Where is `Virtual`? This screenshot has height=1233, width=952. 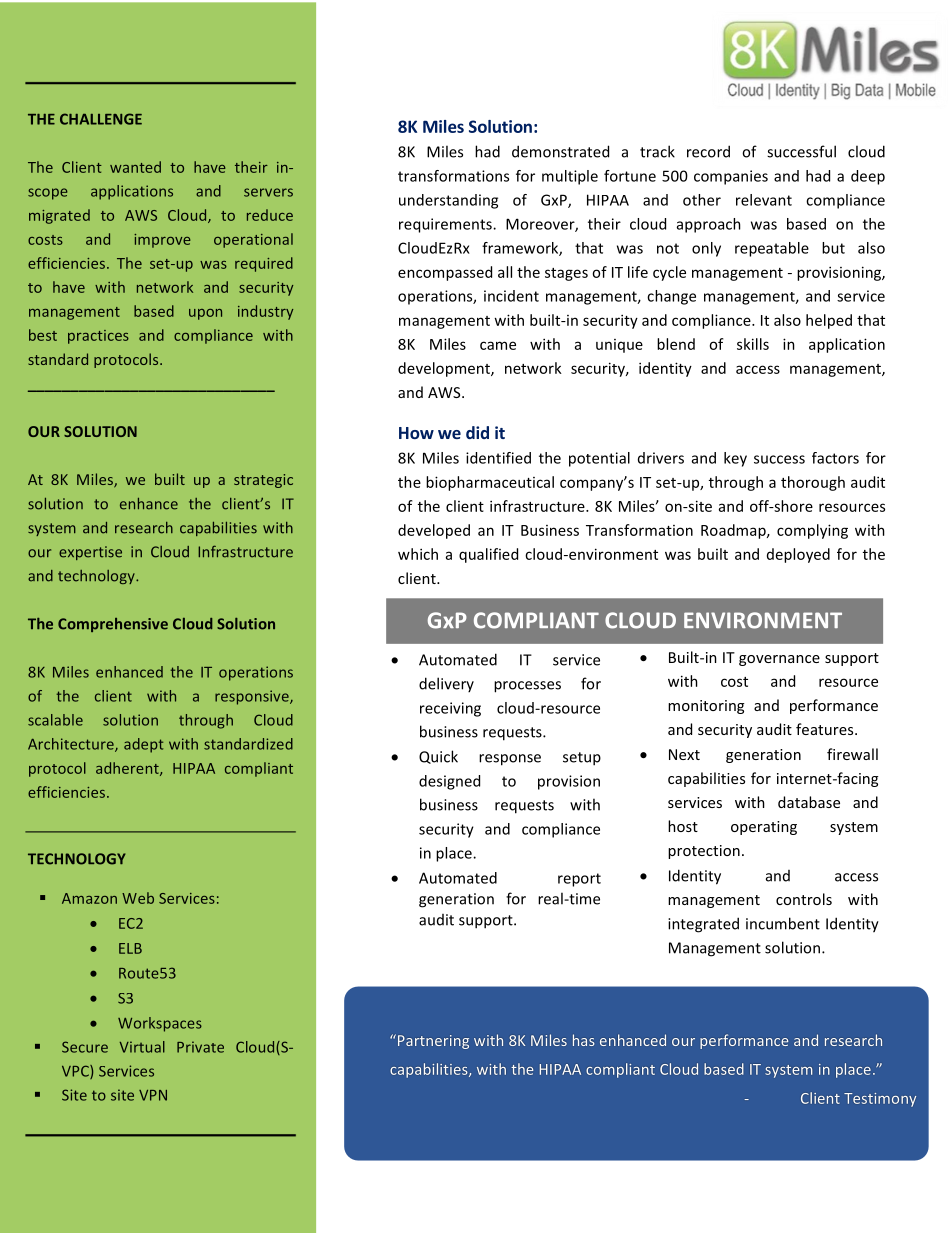 Virtual is located at coordinates (142, 1047).
